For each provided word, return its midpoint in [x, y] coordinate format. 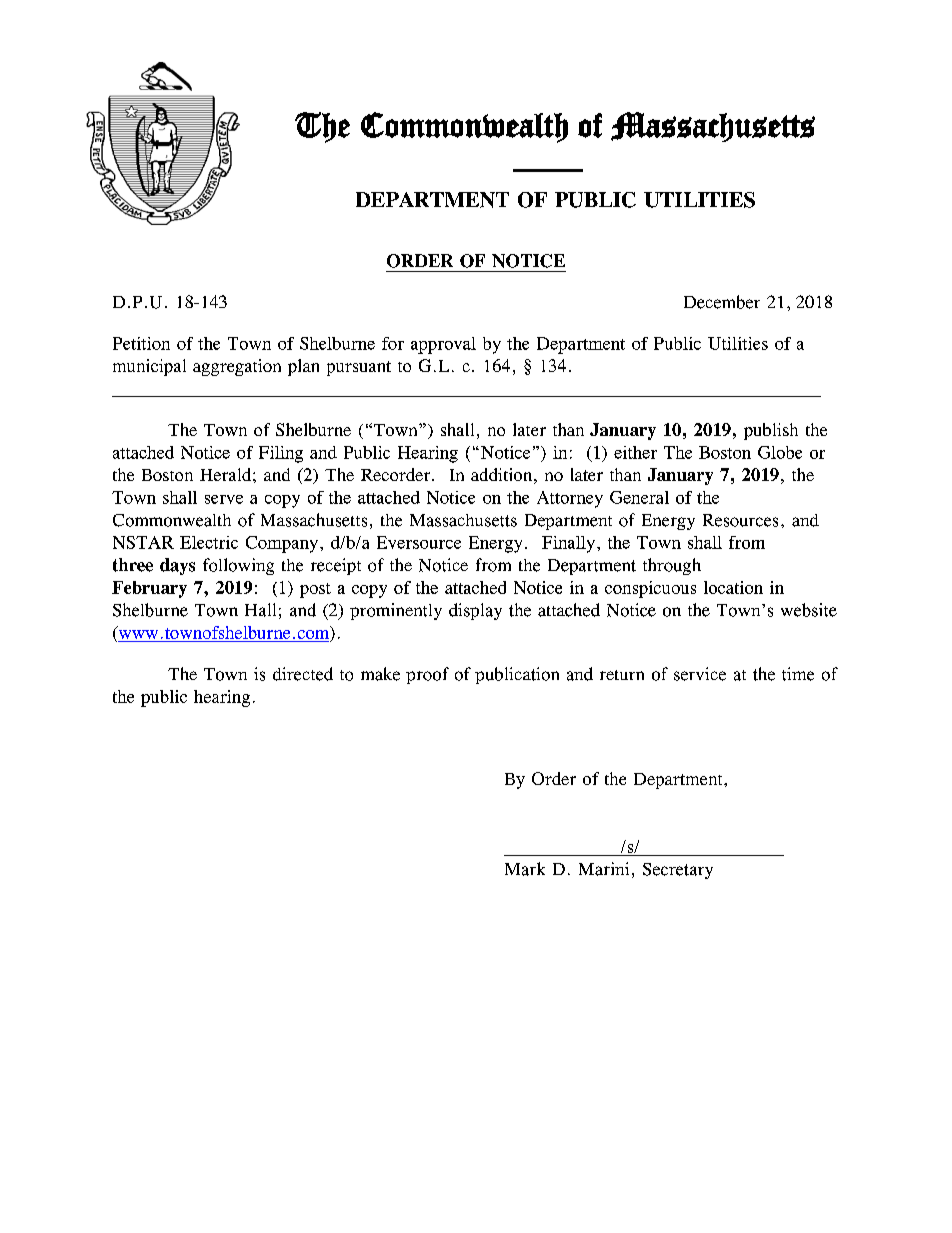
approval [443, 345]
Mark [525, 869]
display [475, 611]
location [733, 587]
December [722, 302]
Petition [141, 343]
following [238, 566]
